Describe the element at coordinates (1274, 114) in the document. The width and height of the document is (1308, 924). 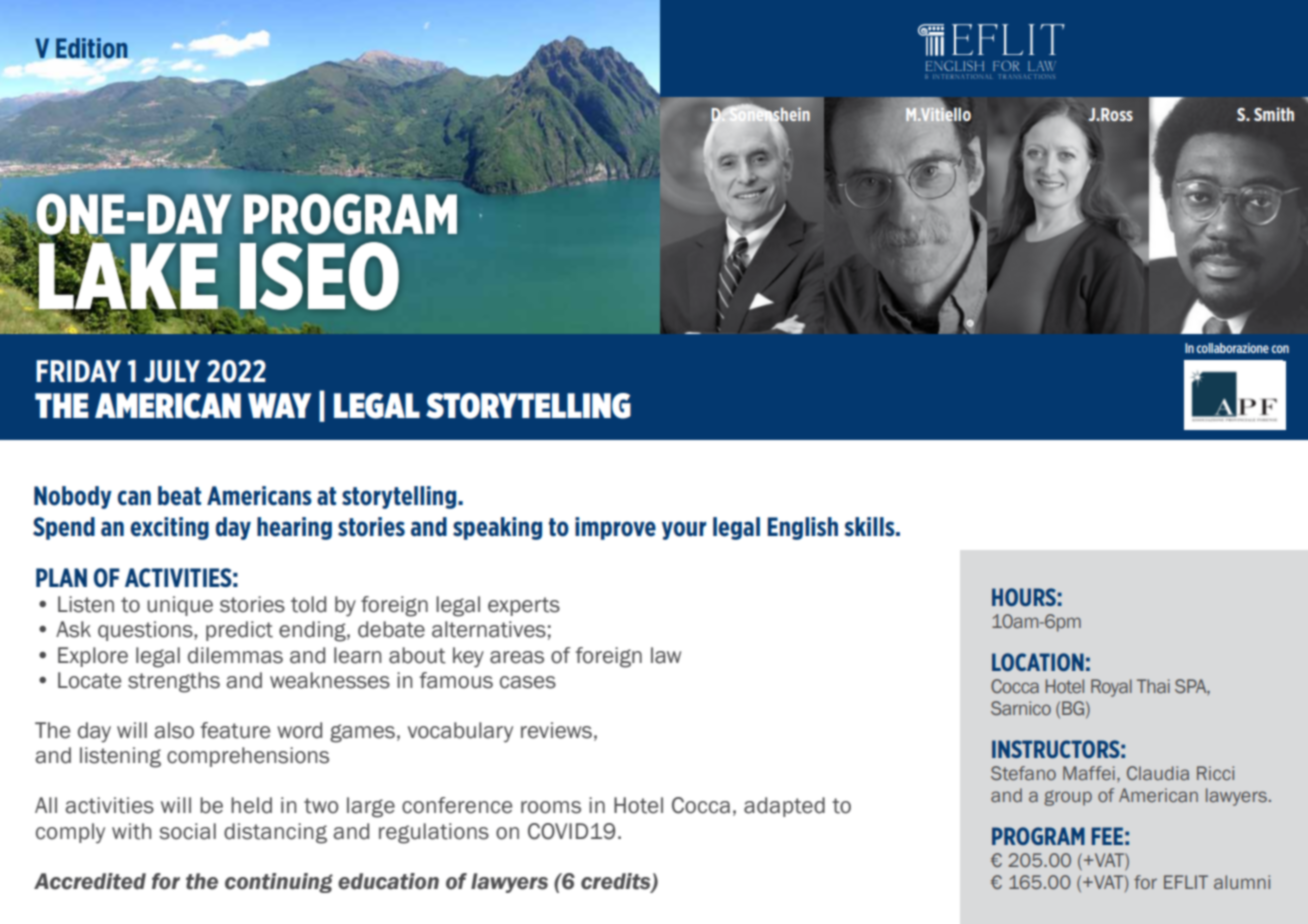
I see `Smith` at that location.
